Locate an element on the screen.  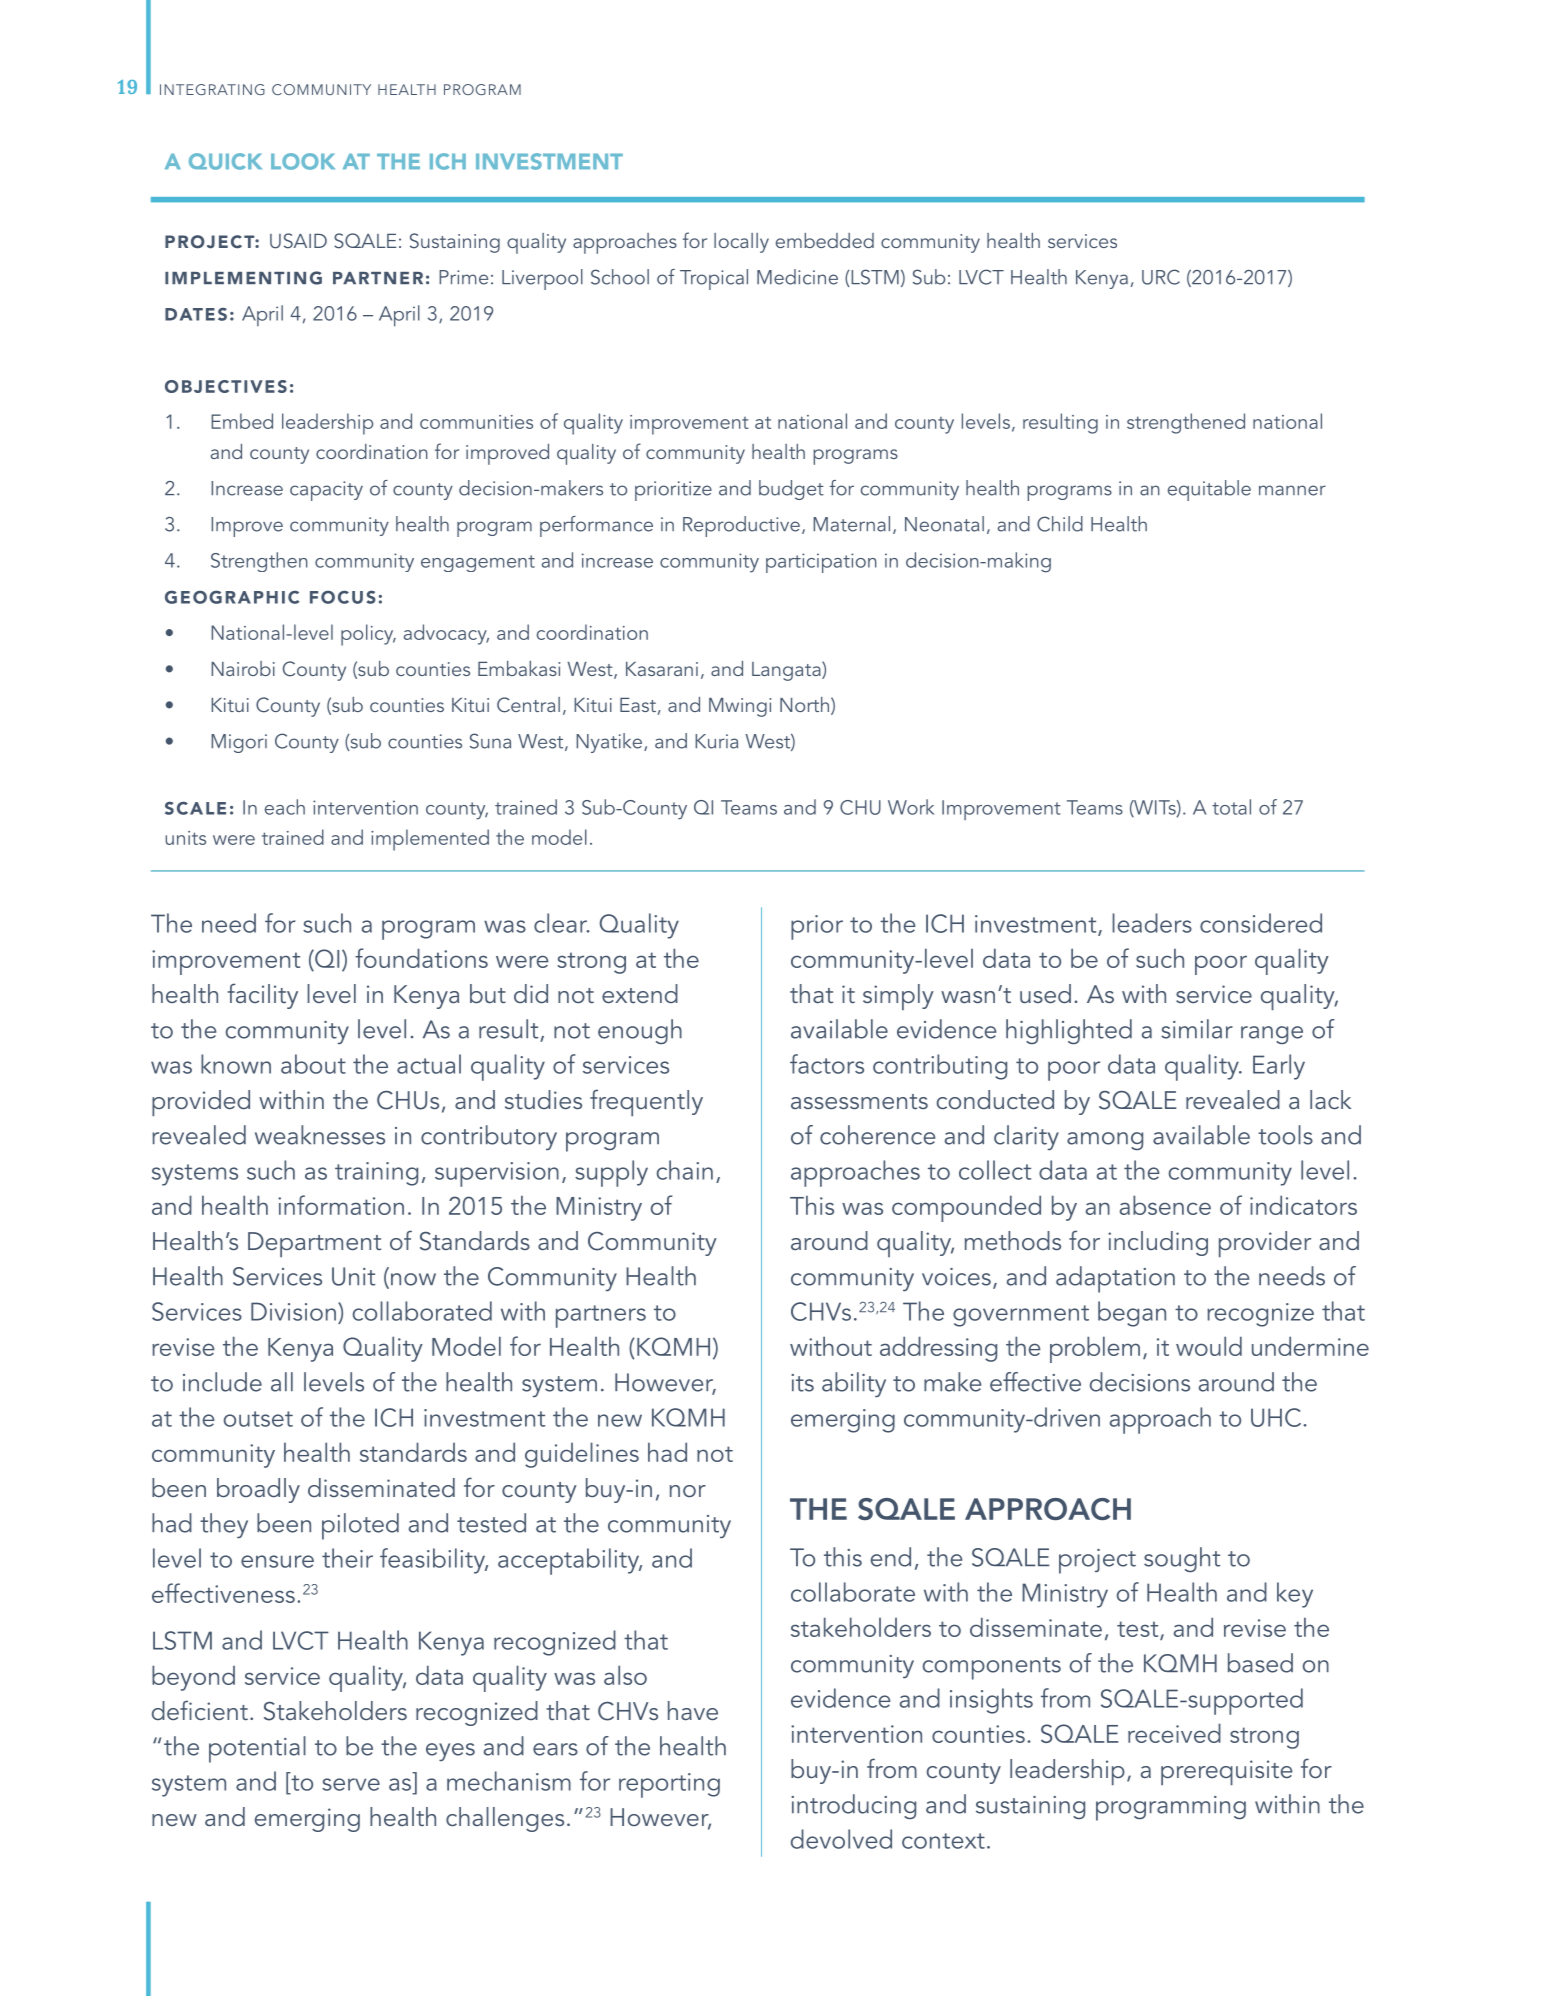
locally is located at coordinates (741, 243).
